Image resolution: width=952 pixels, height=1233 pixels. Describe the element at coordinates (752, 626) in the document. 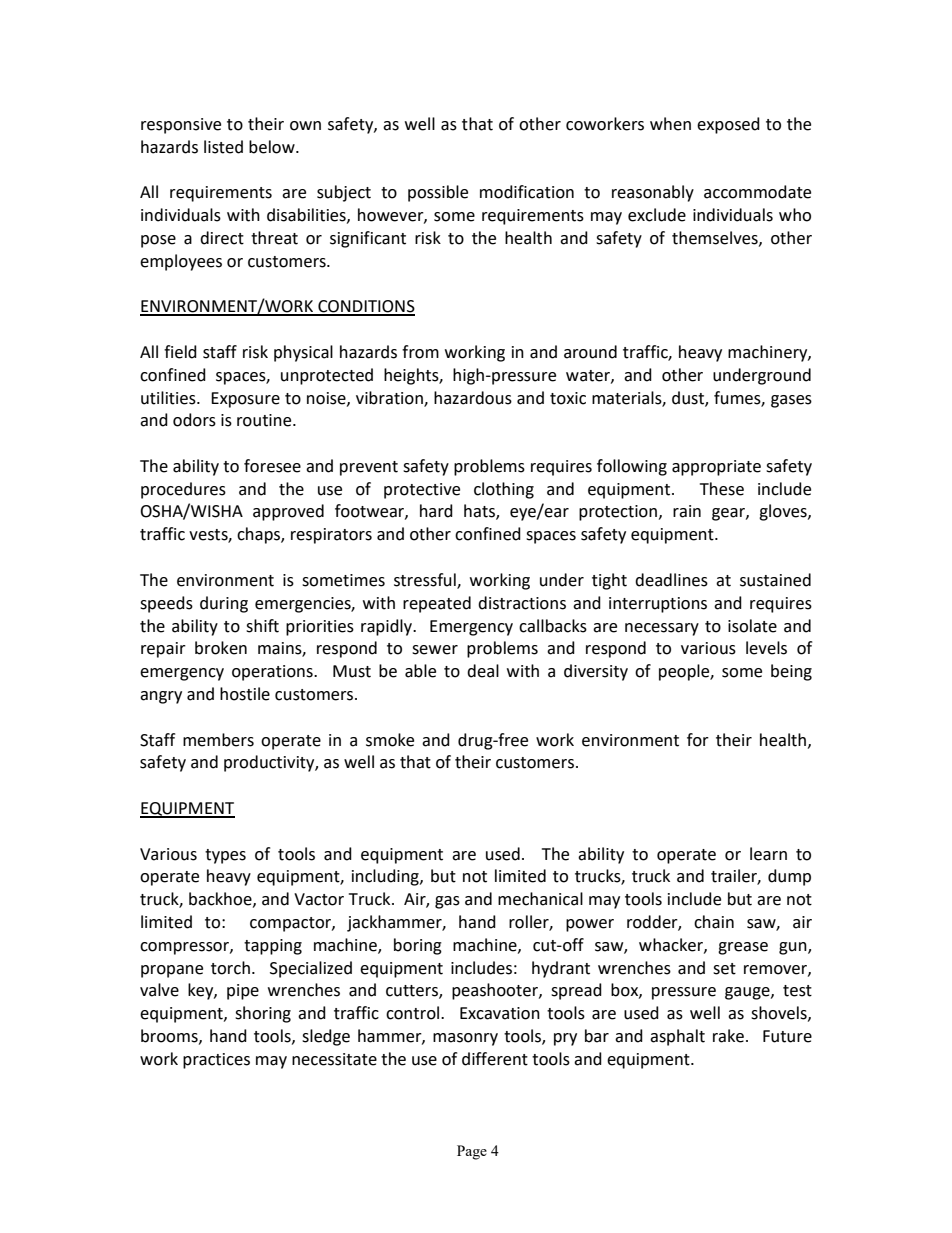

I see `isolate` at that location.
